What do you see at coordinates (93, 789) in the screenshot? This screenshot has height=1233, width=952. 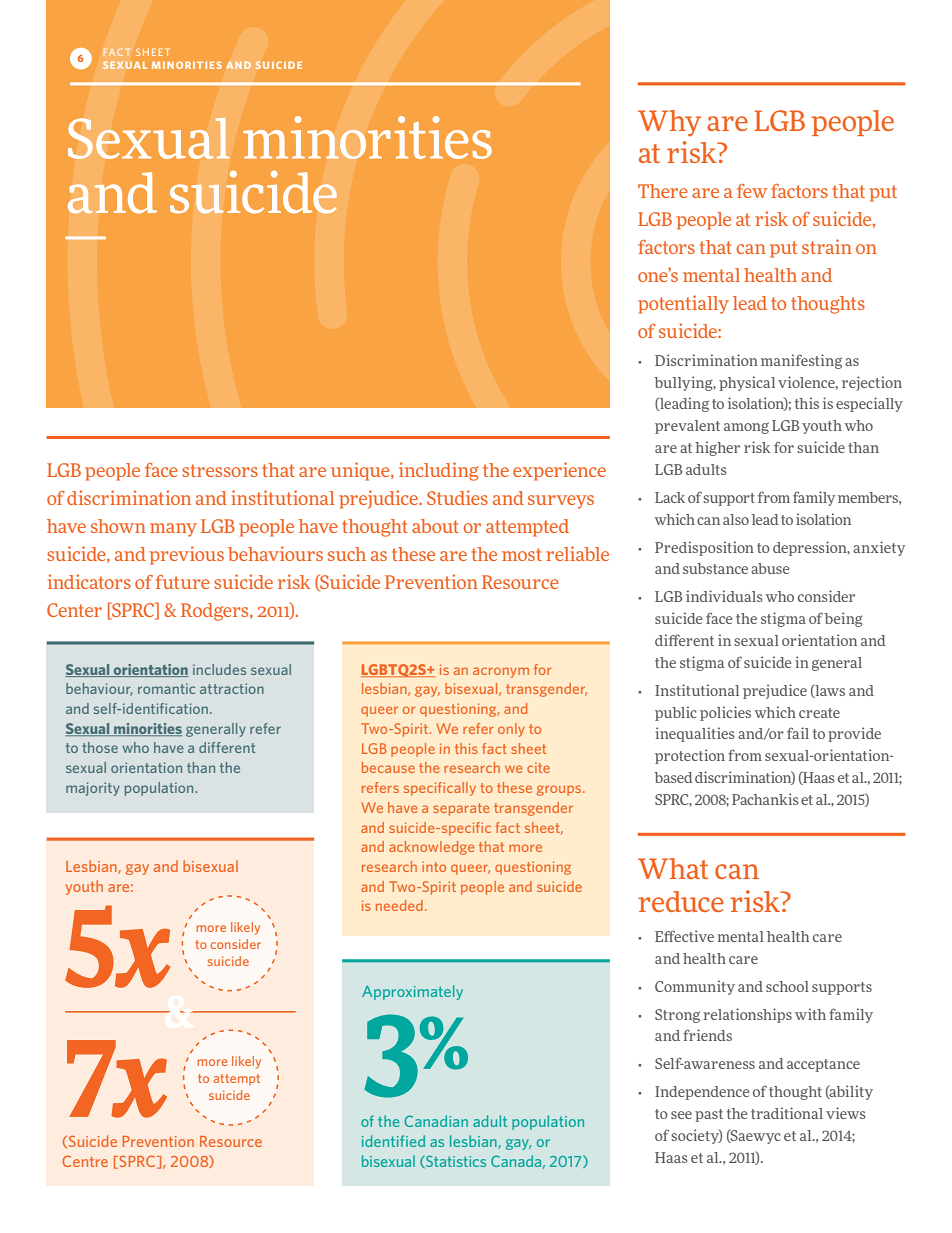 I see `majority` at bounding box center [93, 789].
